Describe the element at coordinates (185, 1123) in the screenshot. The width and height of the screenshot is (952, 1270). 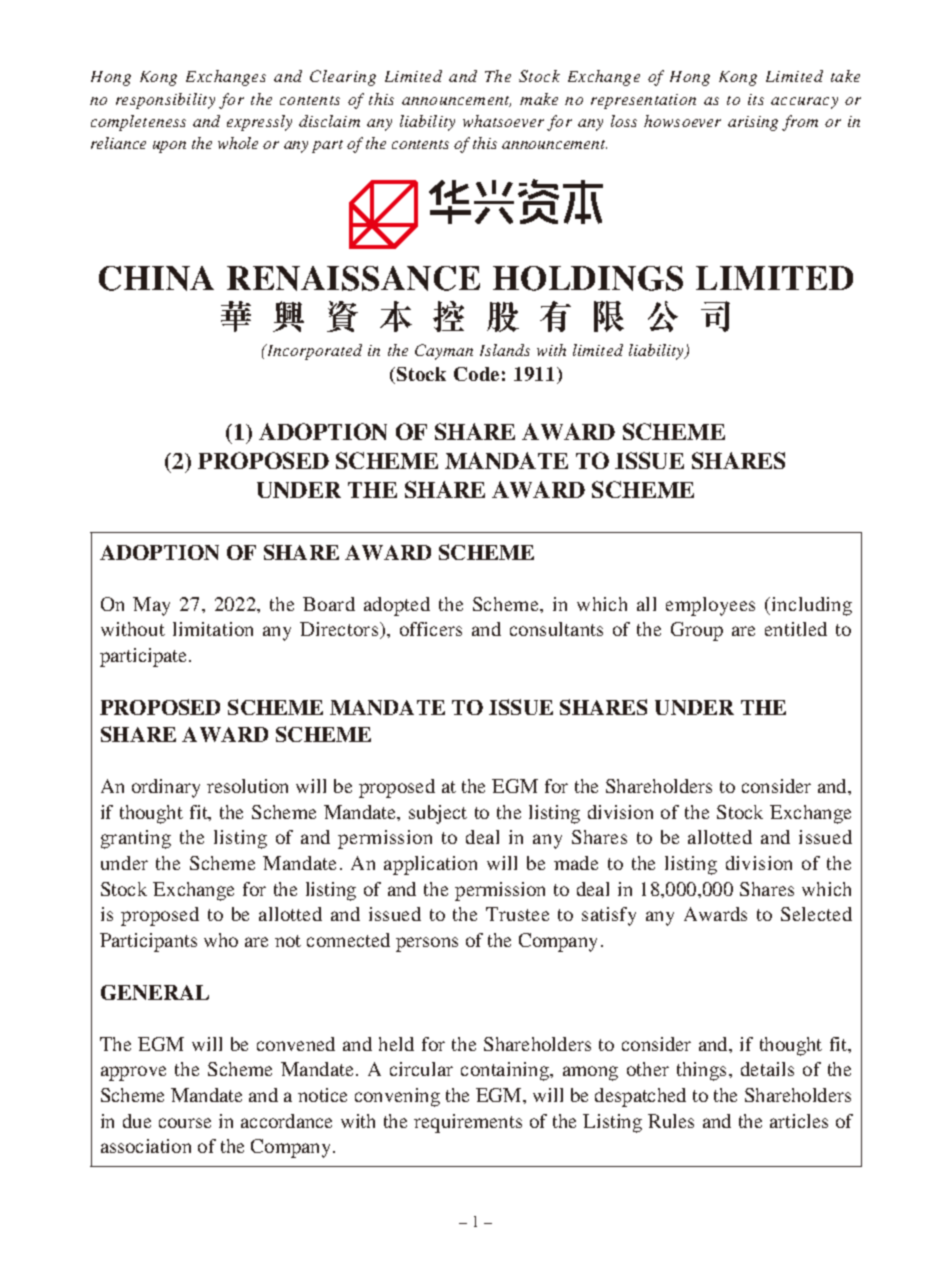
I see `course` at that location.
